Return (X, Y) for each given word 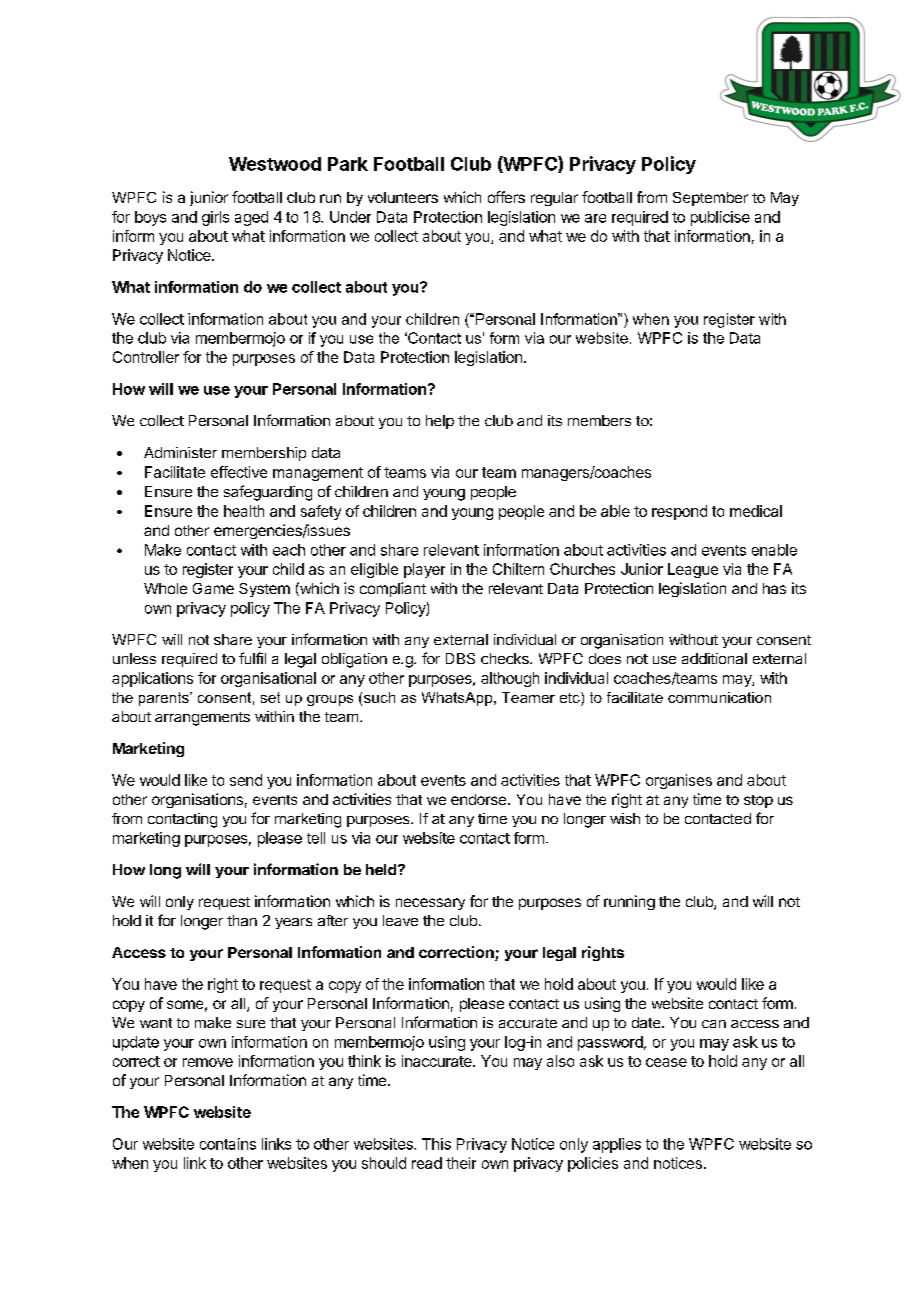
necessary (430, 904)
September (710, 199)
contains (228, 1144)
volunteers (403, 197)
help (440, 422)
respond (679, 512)
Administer (180, 452)
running (629, 902)
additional (714, 658)
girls (215, 218)
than (242, 920)
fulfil (252, 658)
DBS (460, 658)
